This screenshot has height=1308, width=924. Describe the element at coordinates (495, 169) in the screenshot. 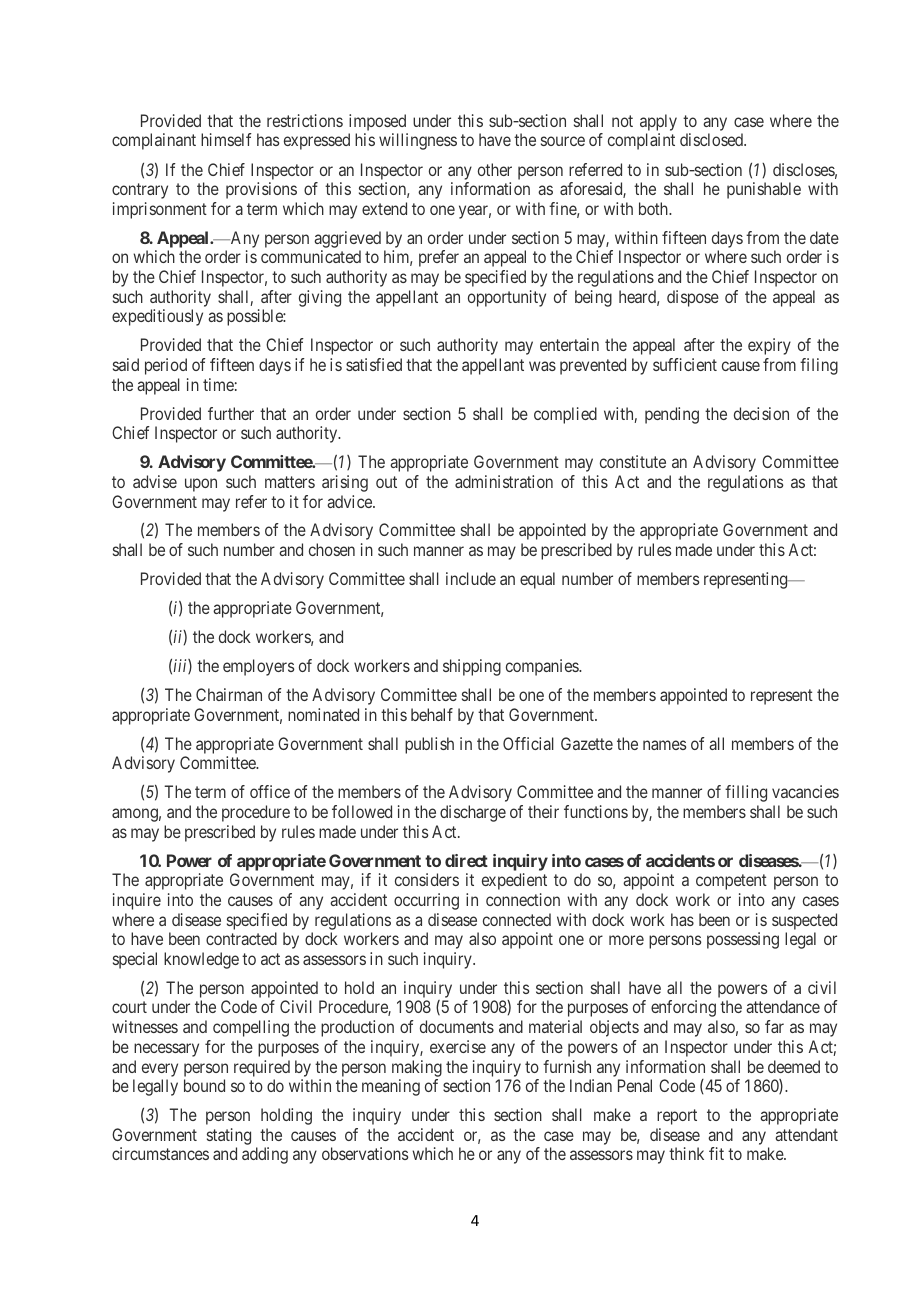

I see `other` at that location.
